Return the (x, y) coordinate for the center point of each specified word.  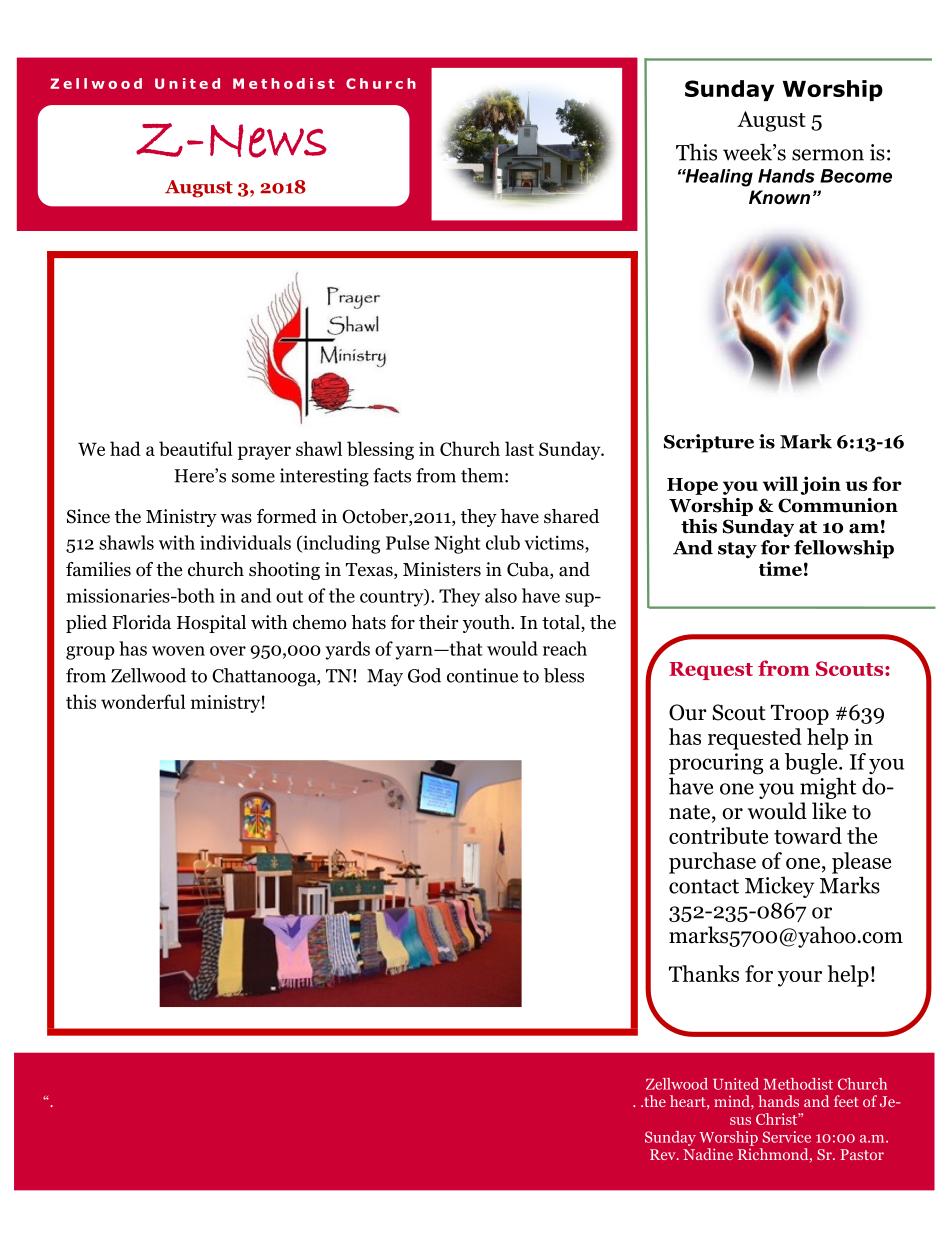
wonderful (143, 701)
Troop (800, 715)
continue (482, 675)
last (519, 448)
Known (779, 197)
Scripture (709, 443)
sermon (828, 155)
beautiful (196, 448)
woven (178, 651)
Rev (664, 1154)
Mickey (779, 887)
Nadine (708, 1154)
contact (704, 886)
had (125, 448)
